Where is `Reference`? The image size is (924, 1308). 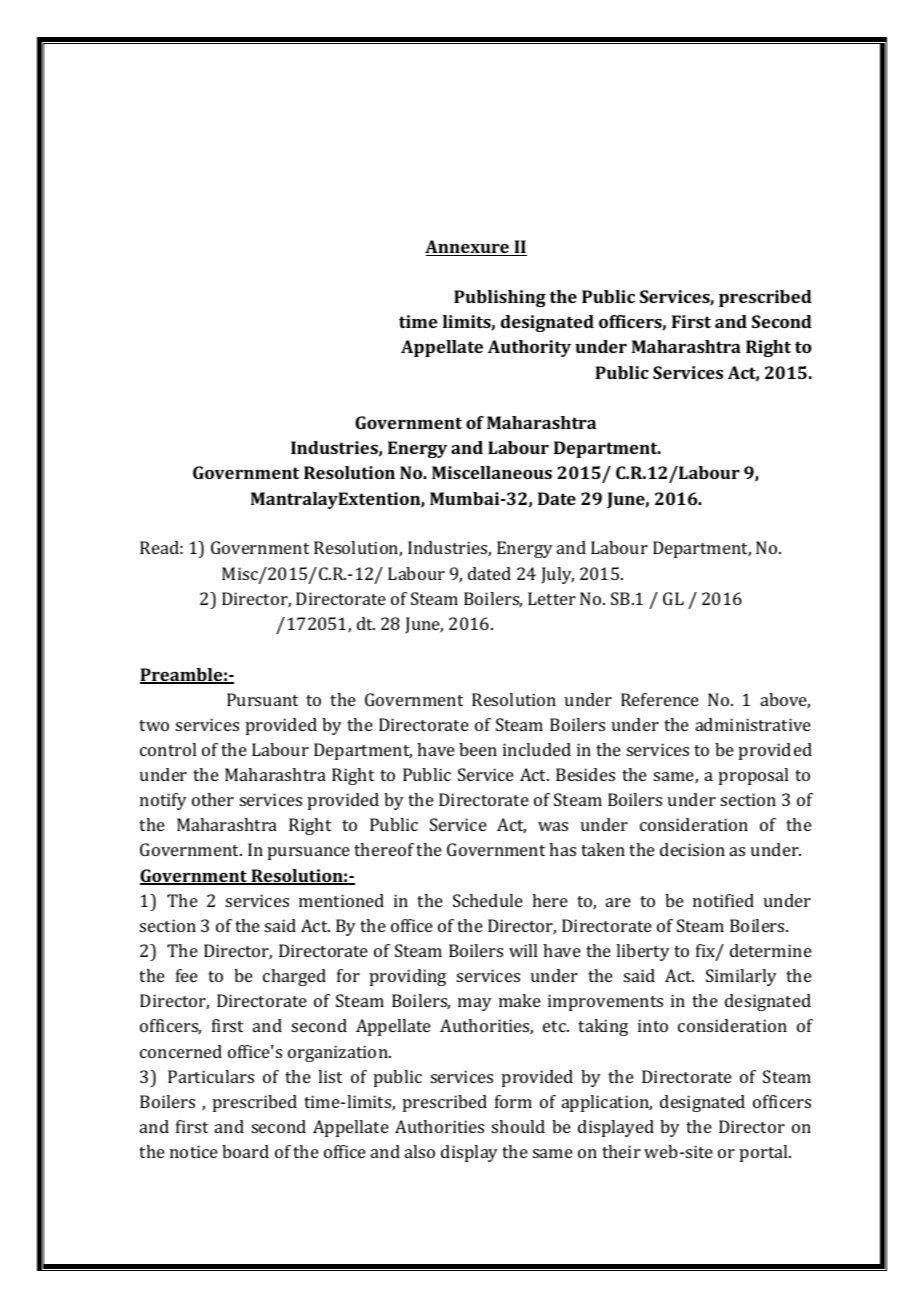 Reference is located at coordinates (660, 699).
